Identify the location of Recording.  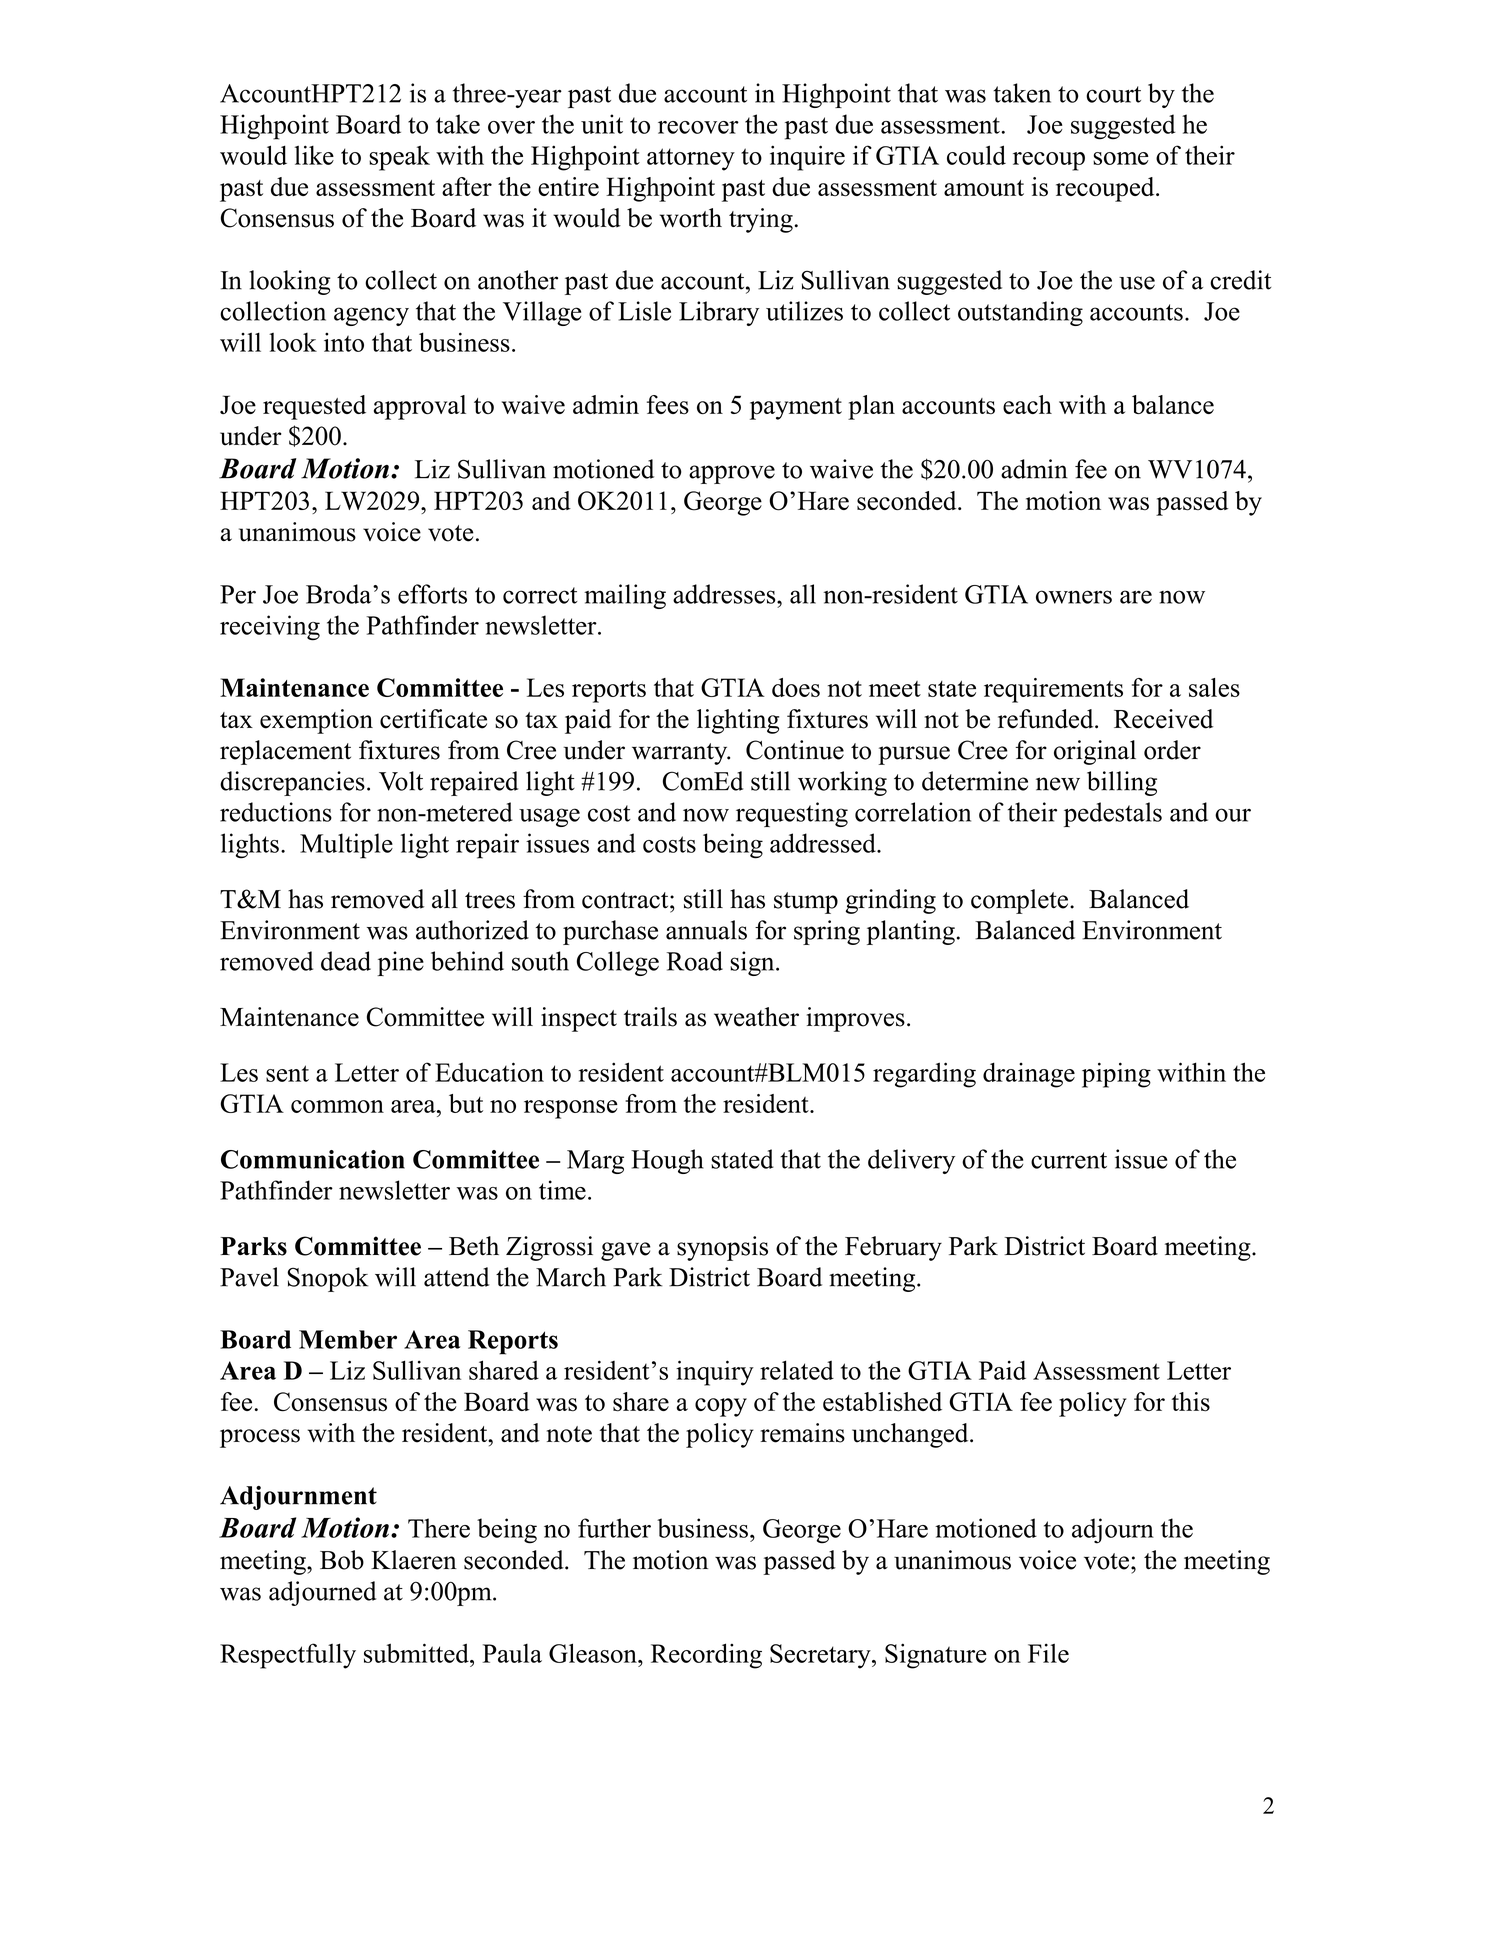
(706, 1656).
